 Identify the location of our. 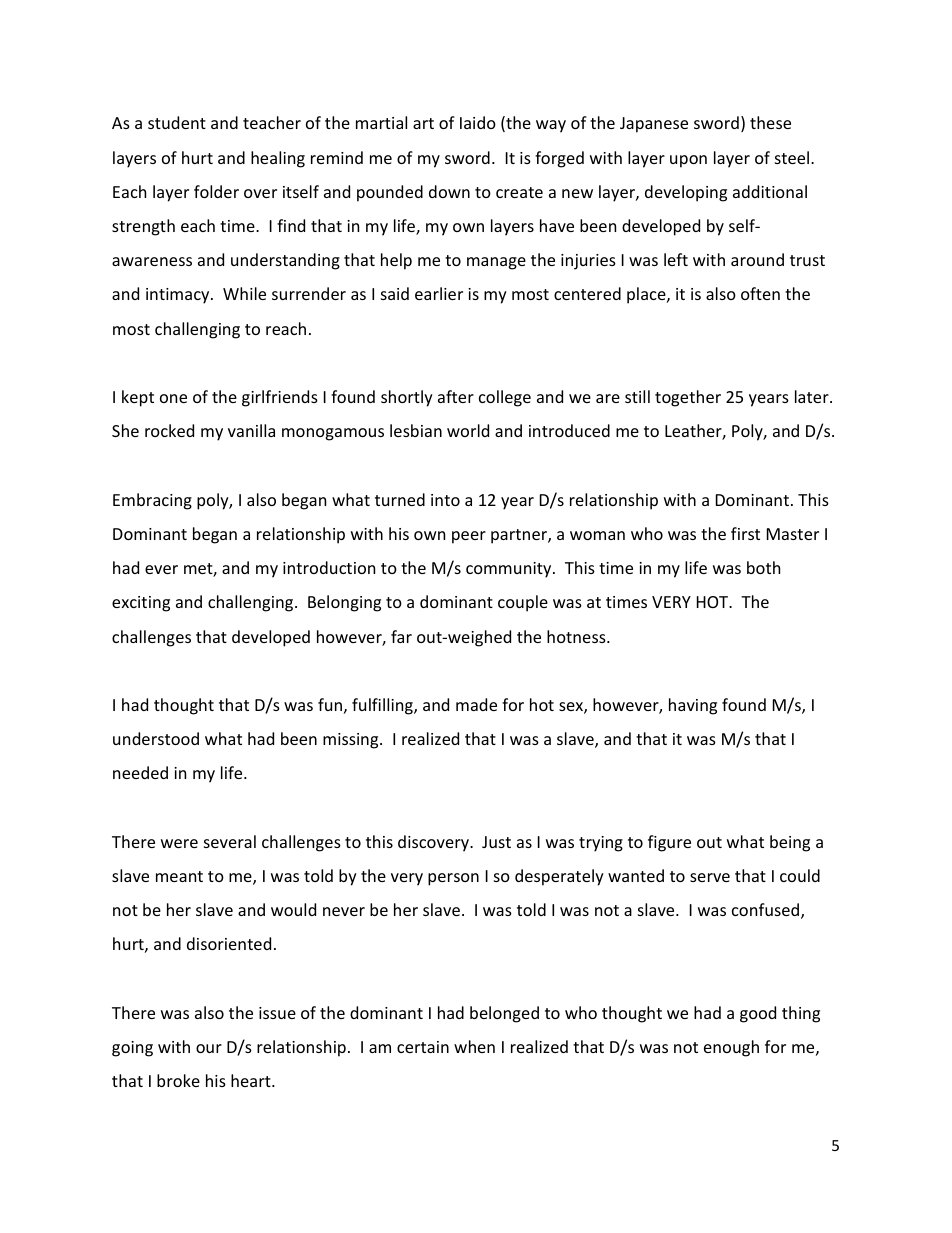
(209, 1048).
